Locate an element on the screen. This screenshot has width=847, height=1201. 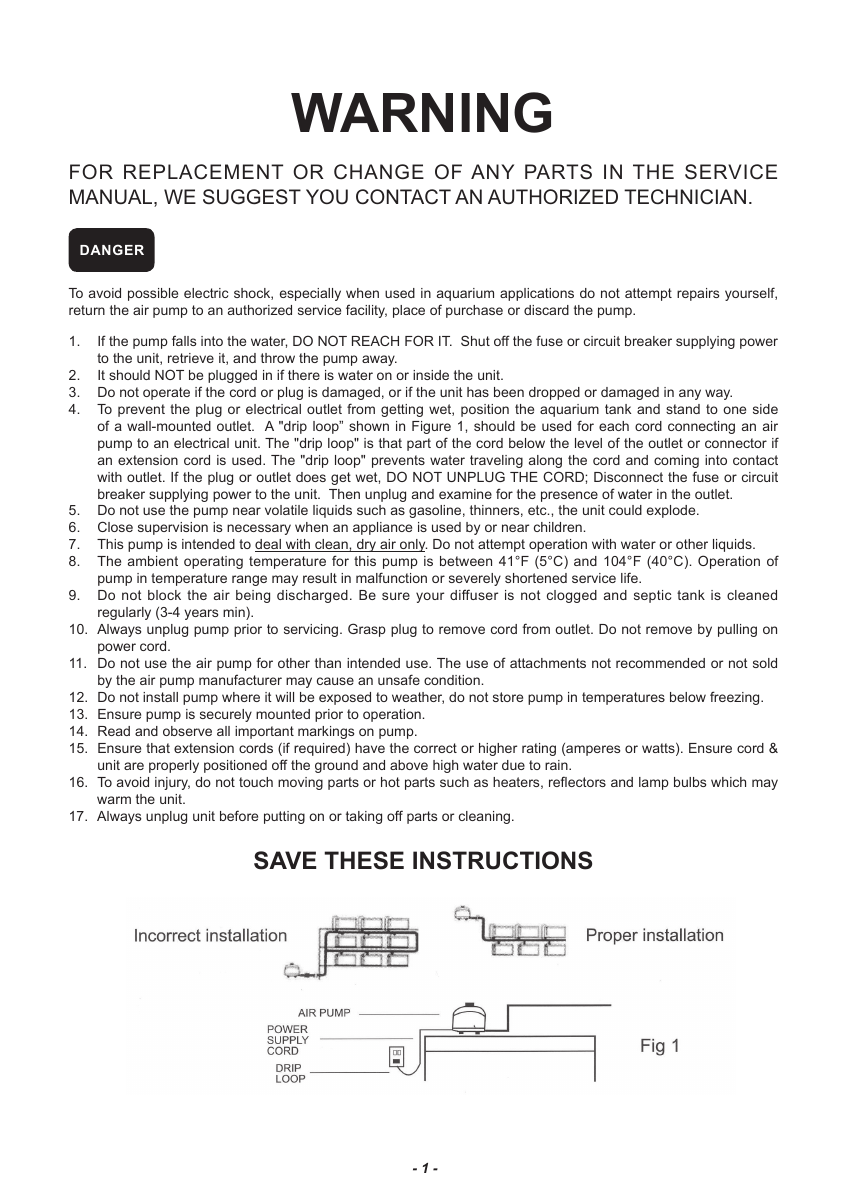
MANUAL is located at coordinates (112, 198).
